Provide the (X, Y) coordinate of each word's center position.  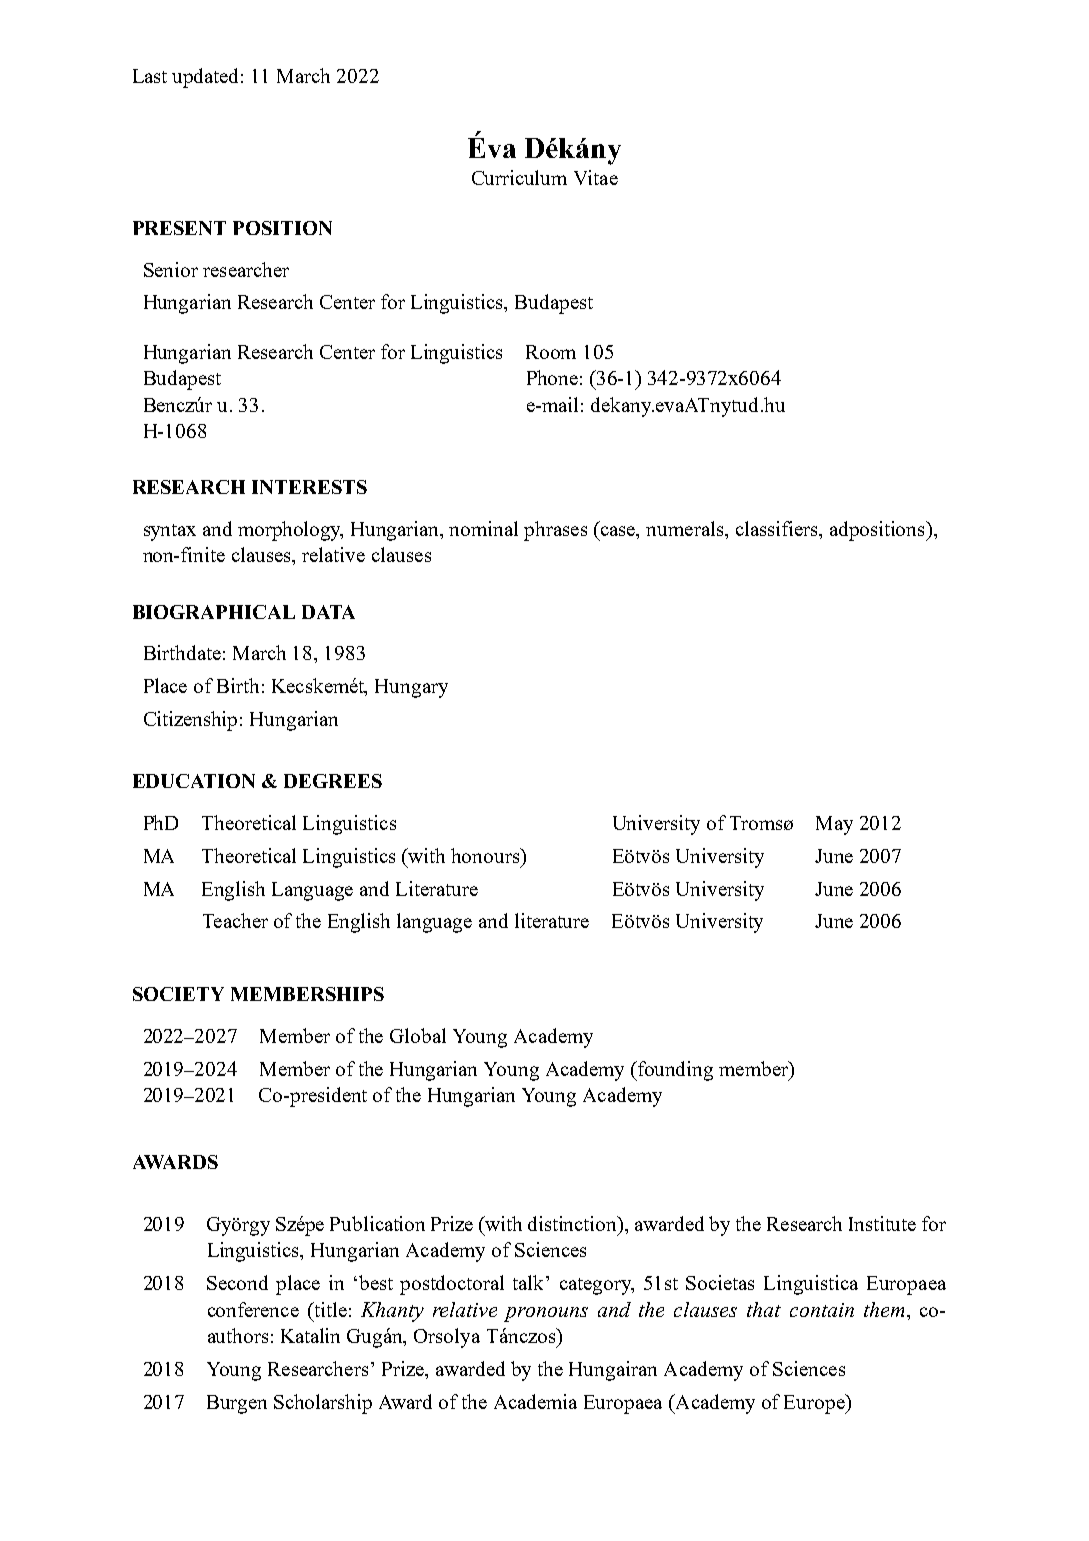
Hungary (411, 688)
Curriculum (519, 177)
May (834, 825)
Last (150, 76)
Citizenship (190, 721)
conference (253, 1309)
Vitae (596, 177)
